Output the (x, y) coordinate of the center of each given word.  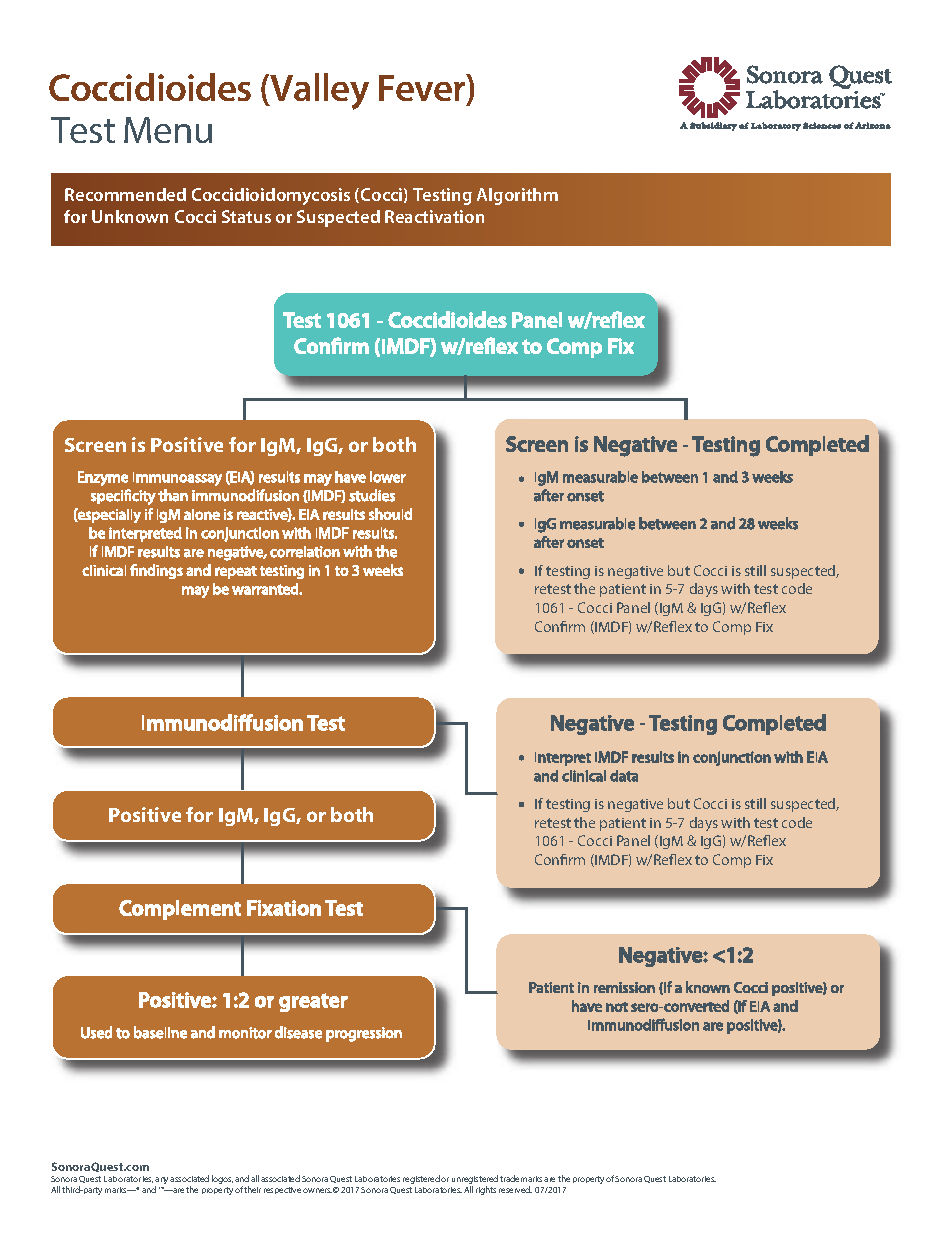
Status (246, 216)
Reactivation (434, 216)
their (252, 1189)
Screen (95, 445)
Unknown (130, 216)
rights (486, 1190)
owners (317, 1190)
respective (282, 1190)
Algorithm (517, 196)
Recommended (125, 194)
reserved (515, 1189)
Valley (318, 91)
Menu (168, 130)
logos (222, 1179)
